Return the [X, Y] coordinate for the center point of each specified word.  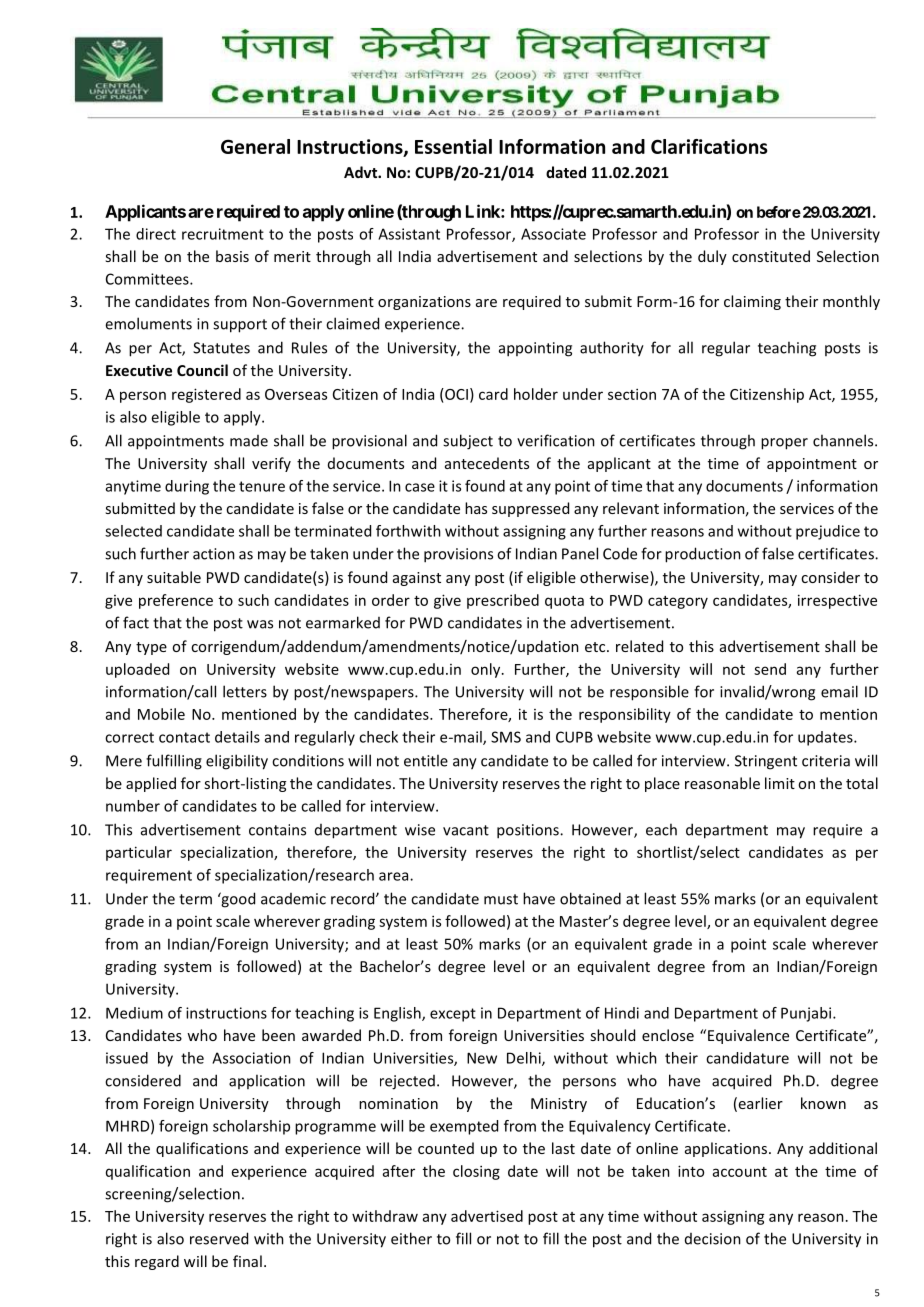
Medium [134, 1013]
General [255, 146]
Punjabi [806, 1014]
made [249, 441]
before [779, 212]
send [770, 669]
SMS [506, 737]
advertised [487, 1216]
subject [468, 442]
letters [245, 691]
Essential [453, 146]
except [453, 1015]
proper [784, 444]
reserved [219, 1238]
